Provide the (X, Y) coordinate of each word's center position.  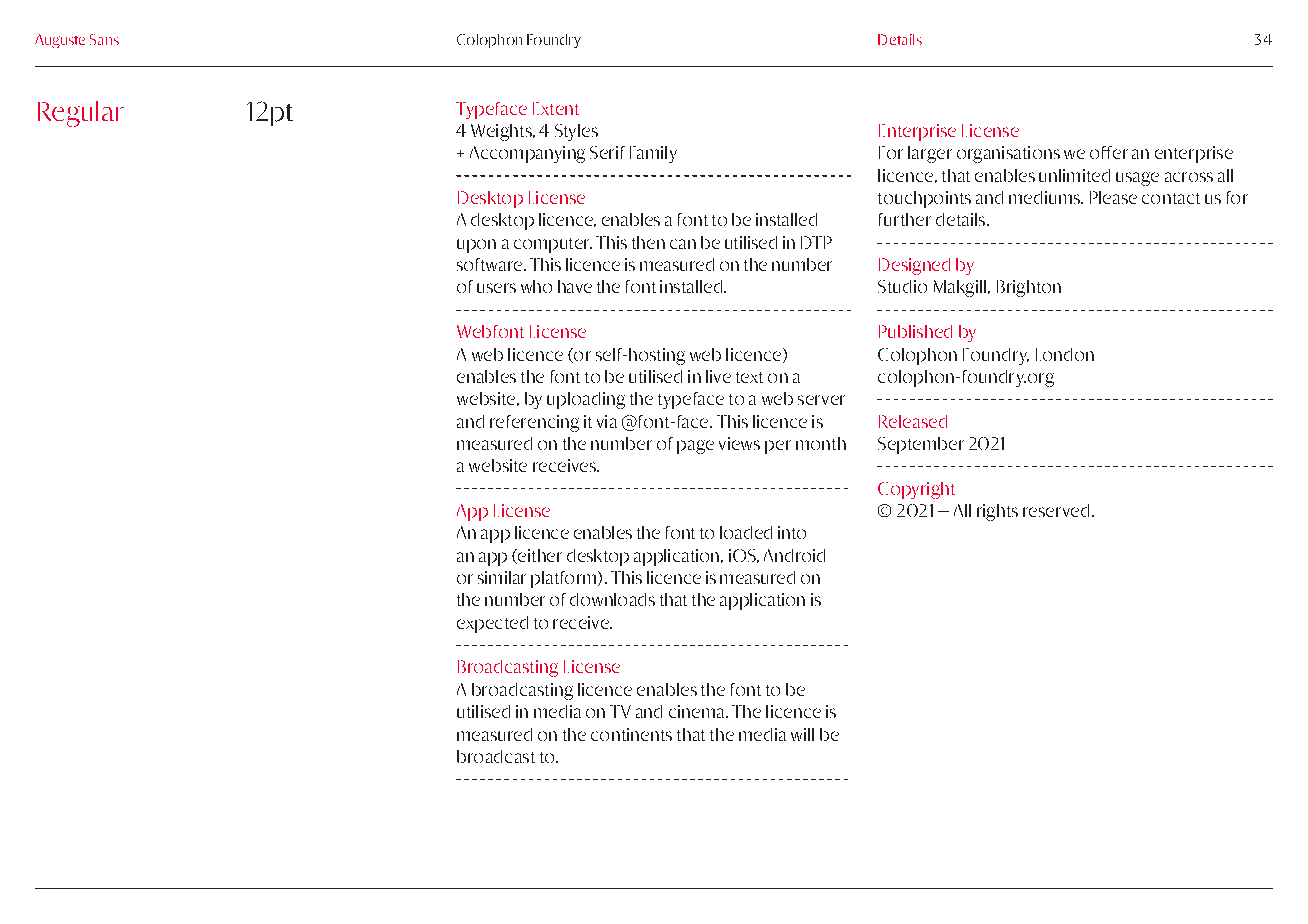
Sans (104, 39)
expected (492, 624)
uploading (586, 400)
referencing (534, 423)
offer (1109, 152)
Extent (556, 108)
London (1065, 354)
